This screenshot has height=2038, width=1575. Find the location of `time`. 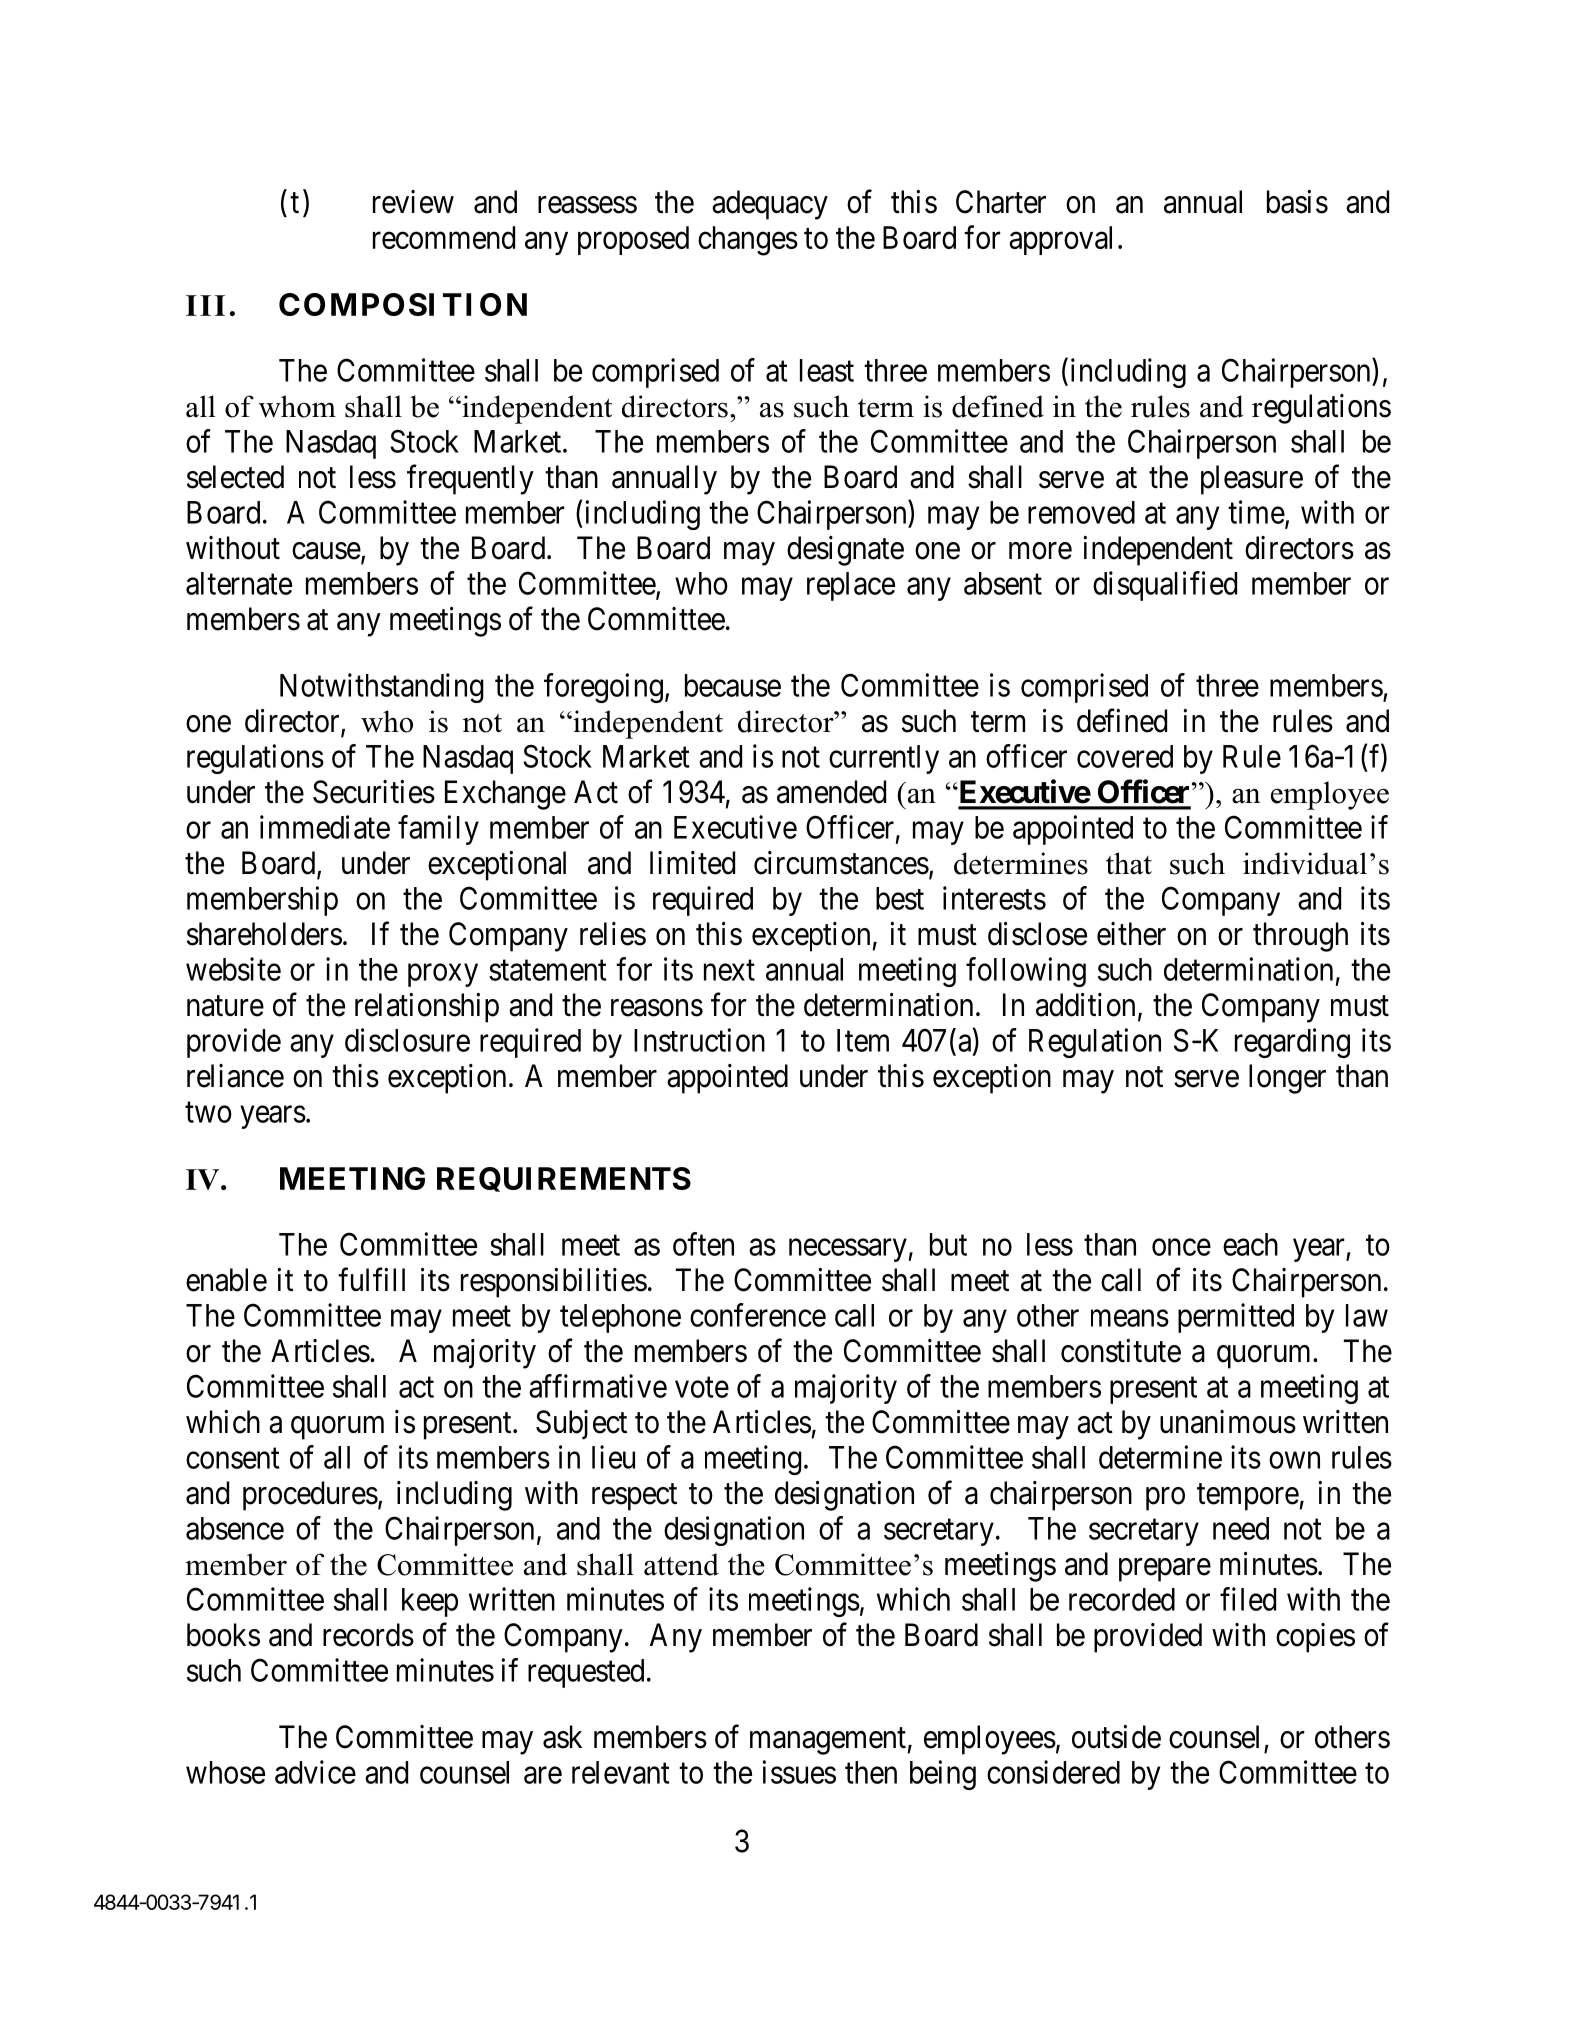

time is located at coordinates (1256, 512).
